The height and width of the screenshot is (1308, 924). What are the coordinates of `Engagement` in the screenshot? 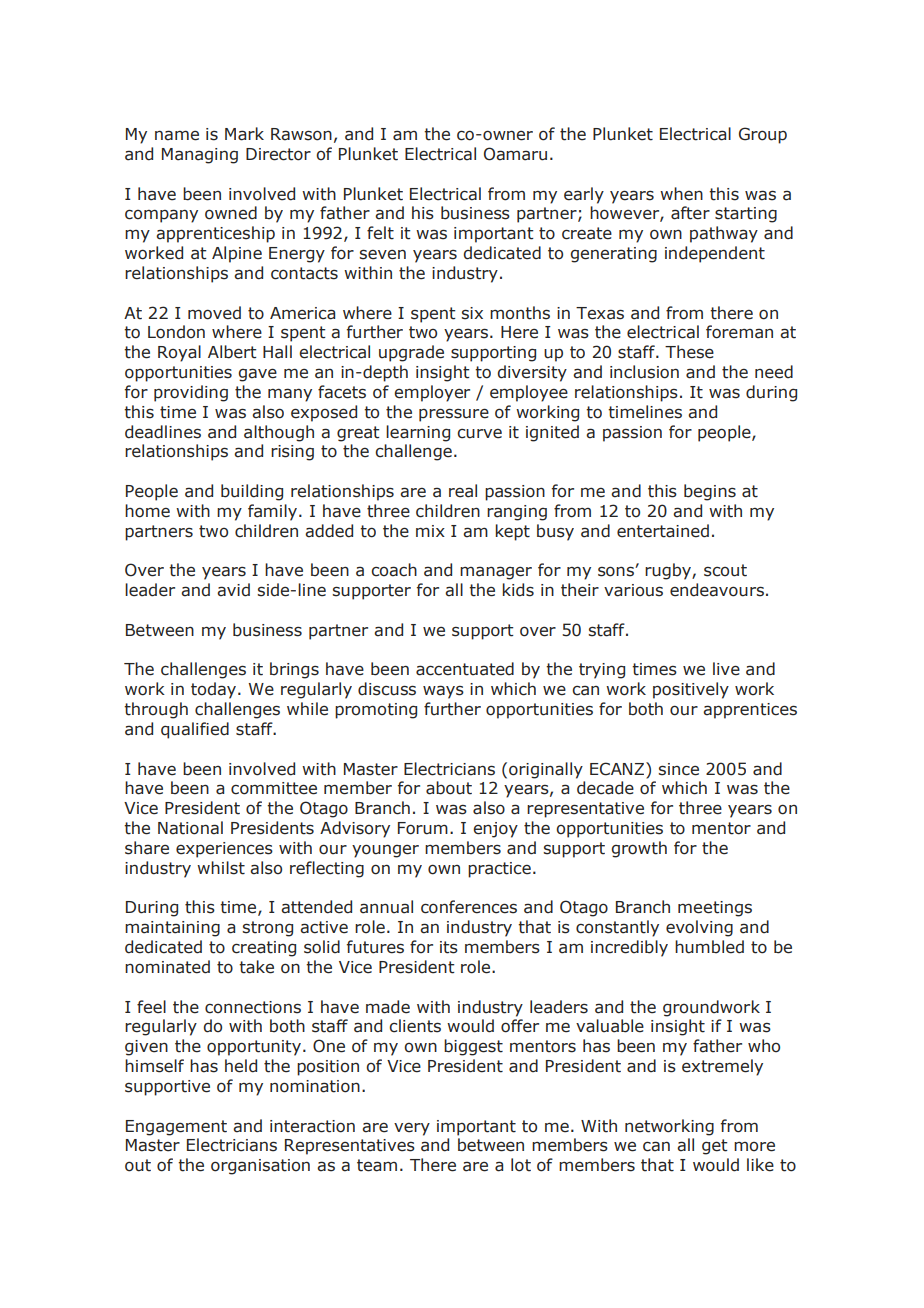 It's located at (176, 1128).
